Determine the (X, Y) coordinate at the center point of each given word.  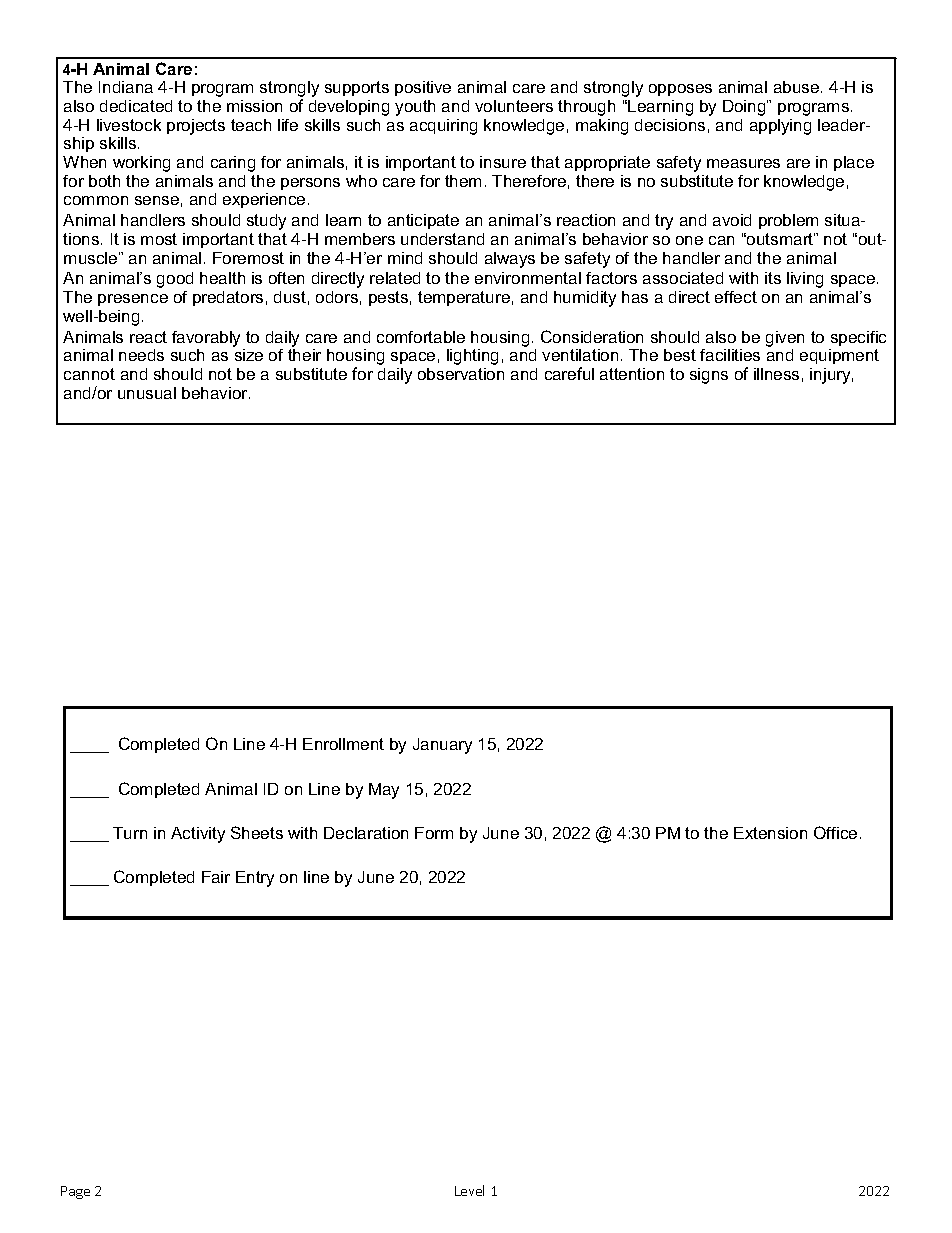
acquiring (443, 127)
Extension (770, 833)
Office (835, 832)
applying (780, 127)
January (442, 746)
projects (196, 127)
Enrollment (343, 744)
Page (75, 1192)
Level (469, 1190)
